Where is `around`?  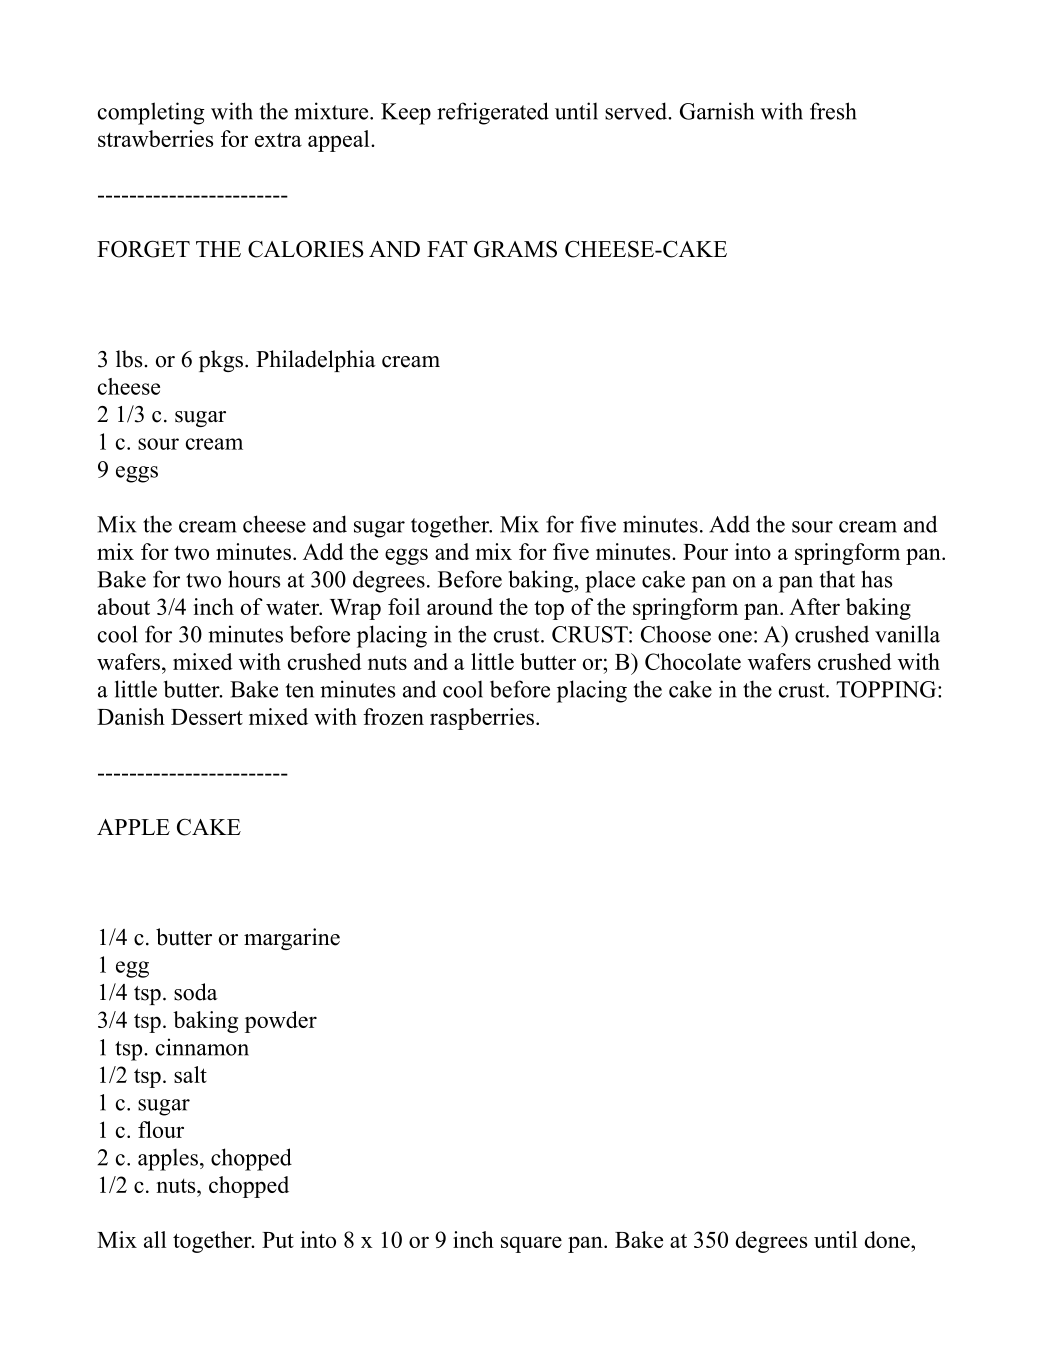 around is located at coordinates (460, 606).
